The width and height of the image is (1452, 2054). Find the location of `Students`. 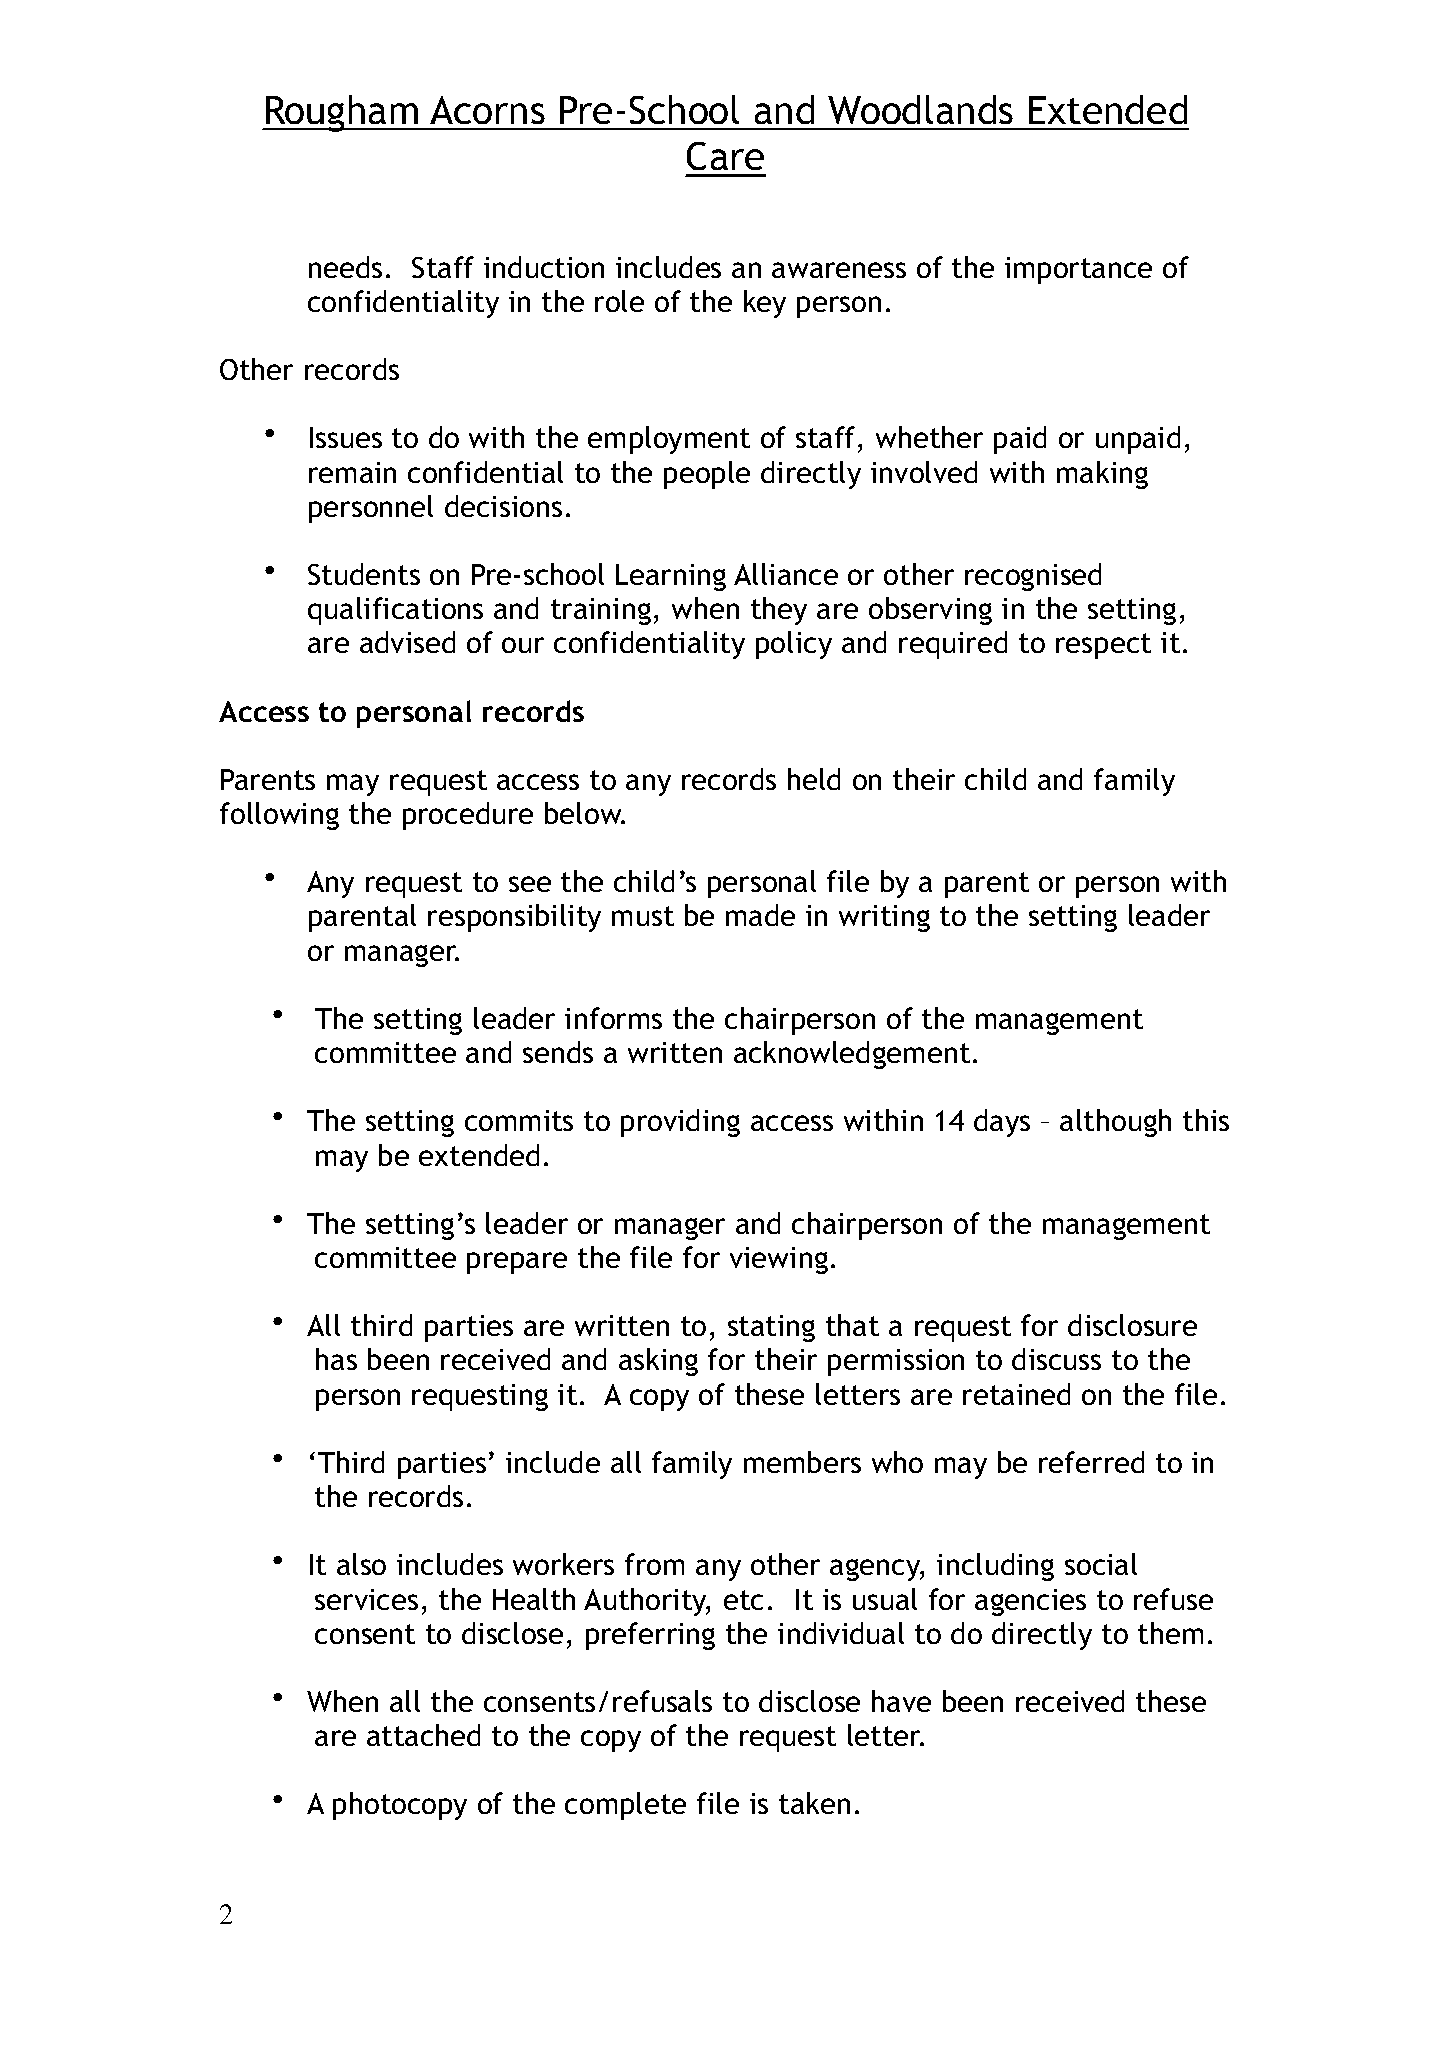

Students is located at coordinates (364, 574).
